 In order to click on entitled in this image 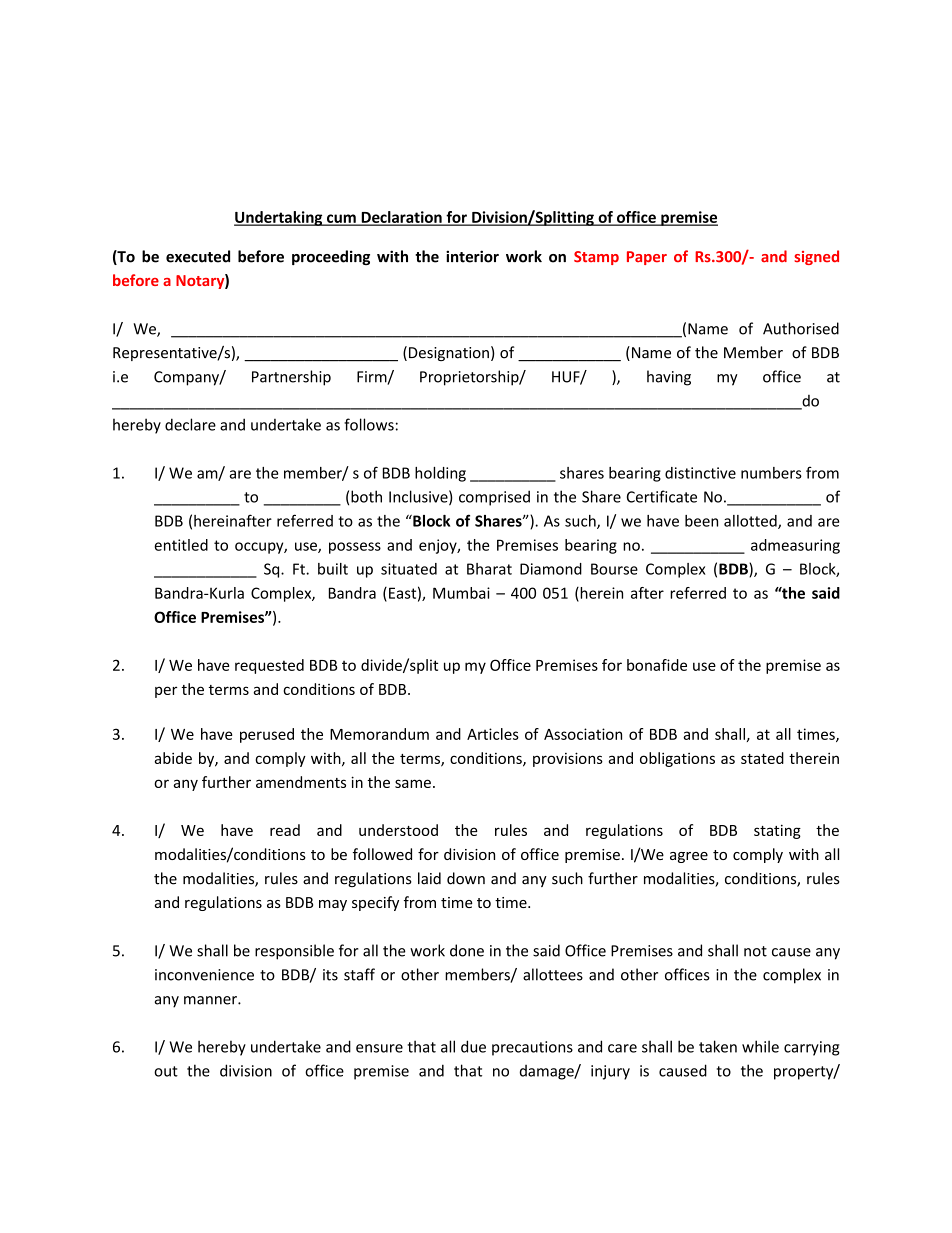, I will do `click(181, 545)`.
